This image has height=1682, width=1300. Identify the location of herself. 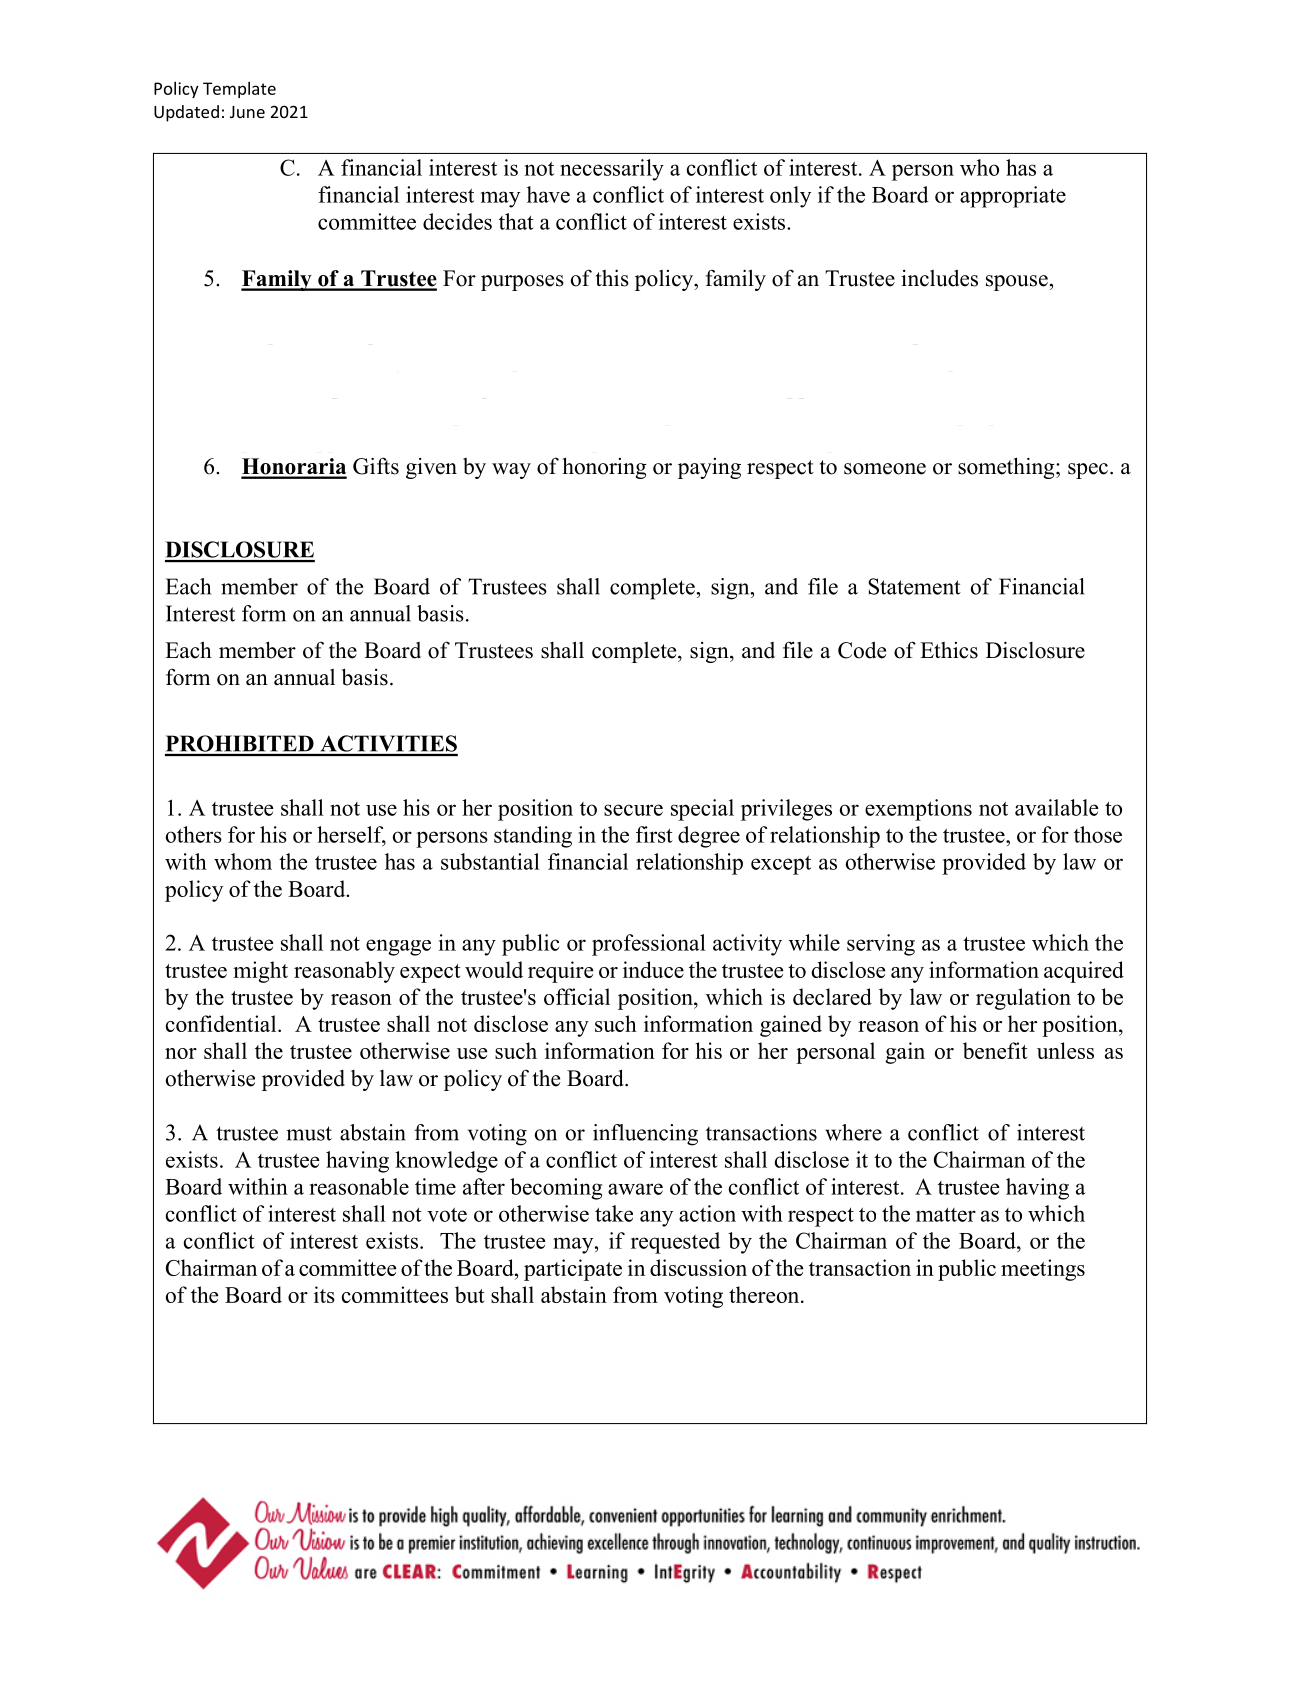
(351, 835).
